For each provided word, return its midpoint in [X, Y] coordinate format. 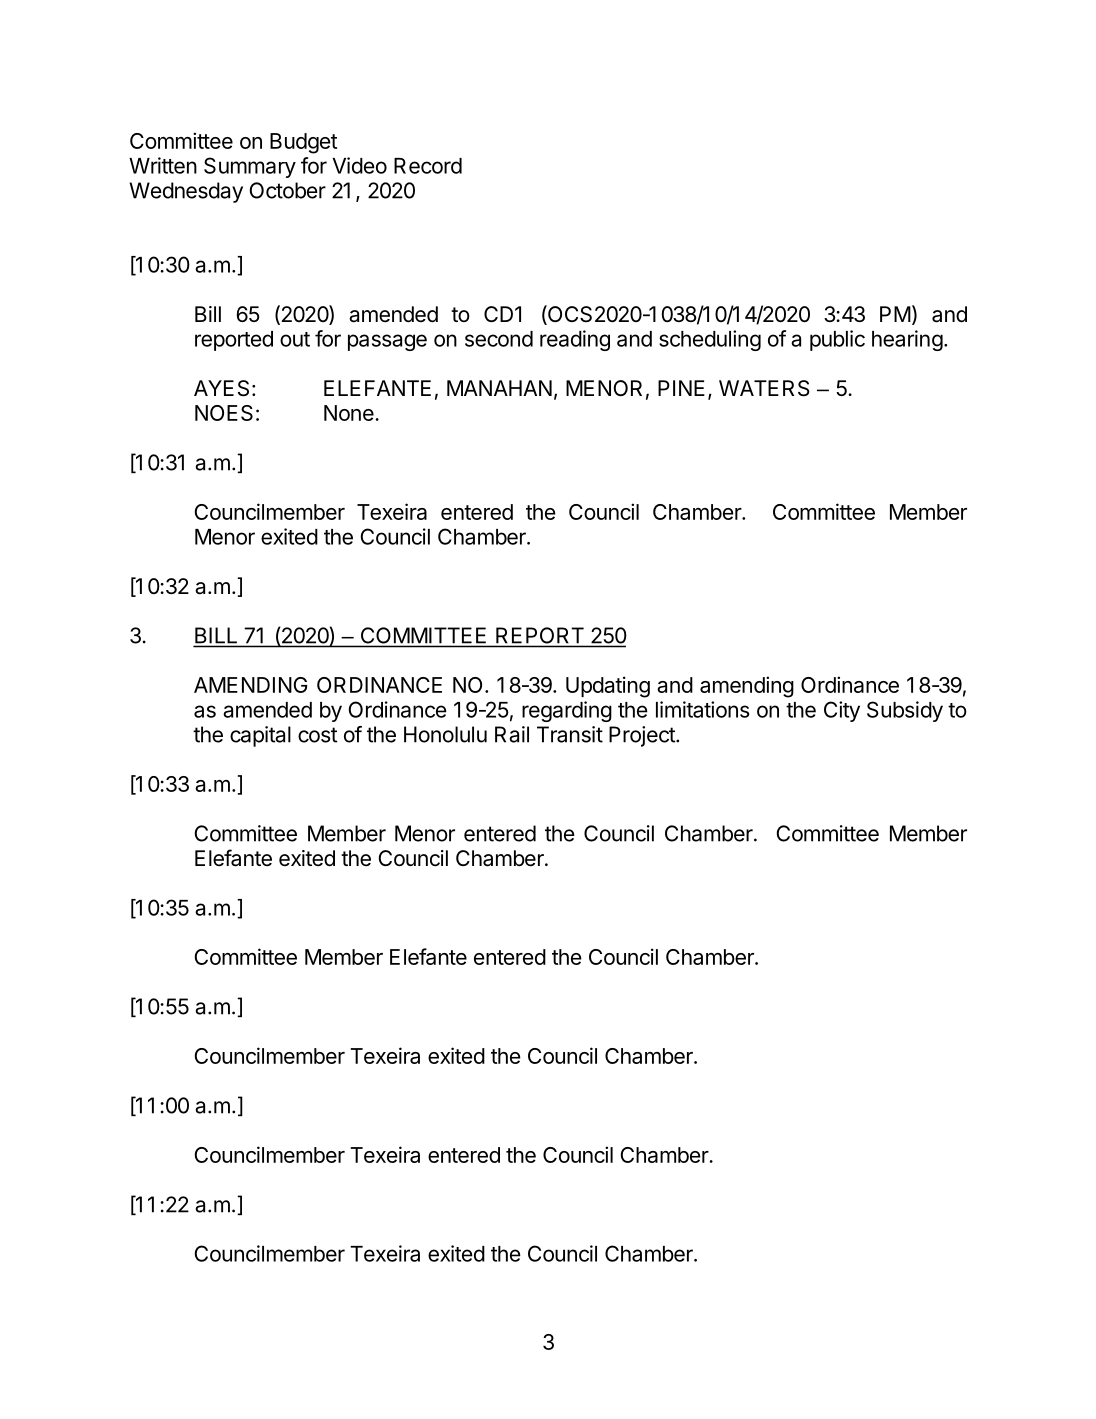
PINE [681, 388]
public [837, 340]
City [842, 711]
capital [260, 736]
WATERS [764, 388]
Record [428, 166]
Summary [250, 167]
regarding [567, 711]
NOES [224, 413]
